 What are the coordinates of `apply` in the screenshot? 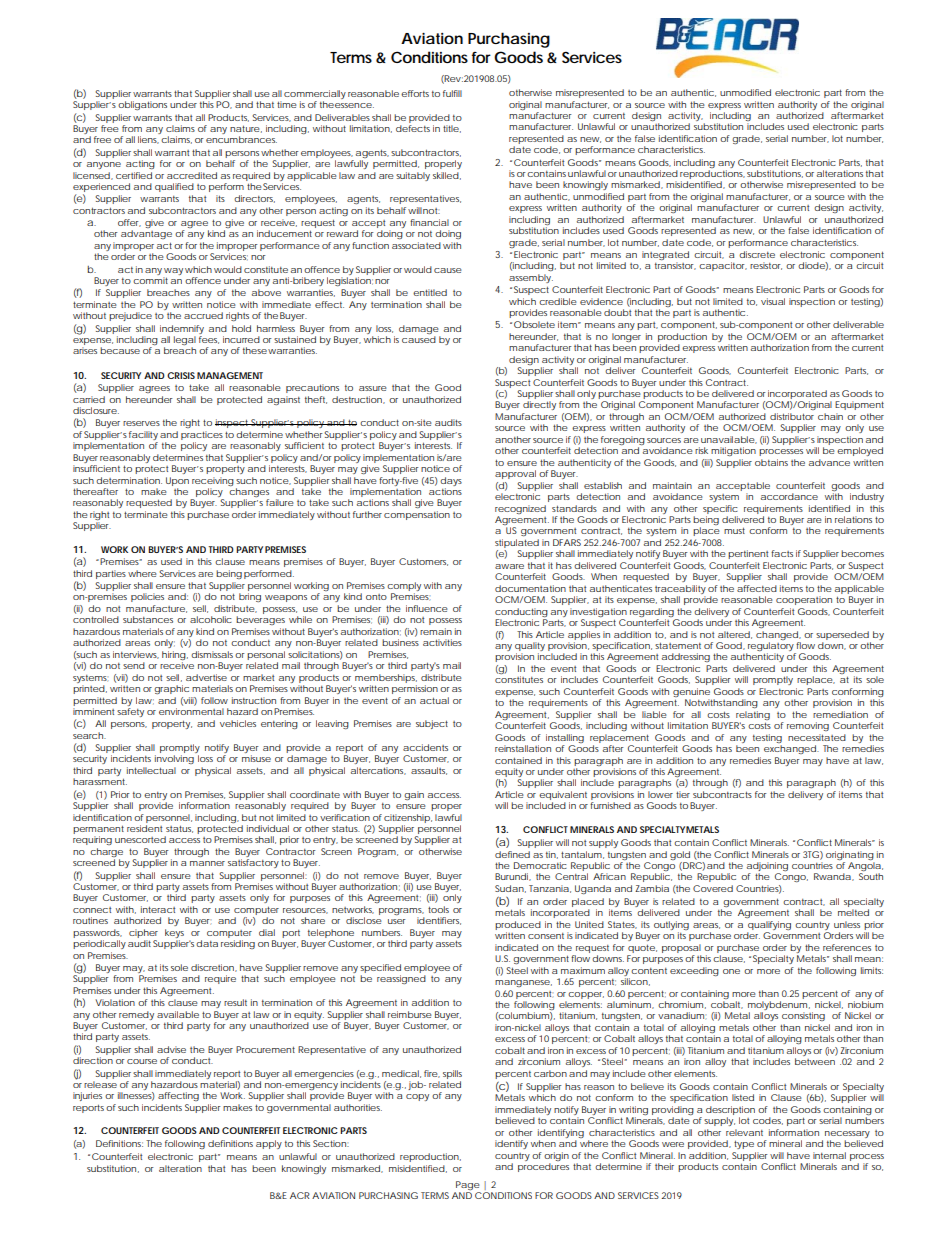 It's located at (269, 1144).
